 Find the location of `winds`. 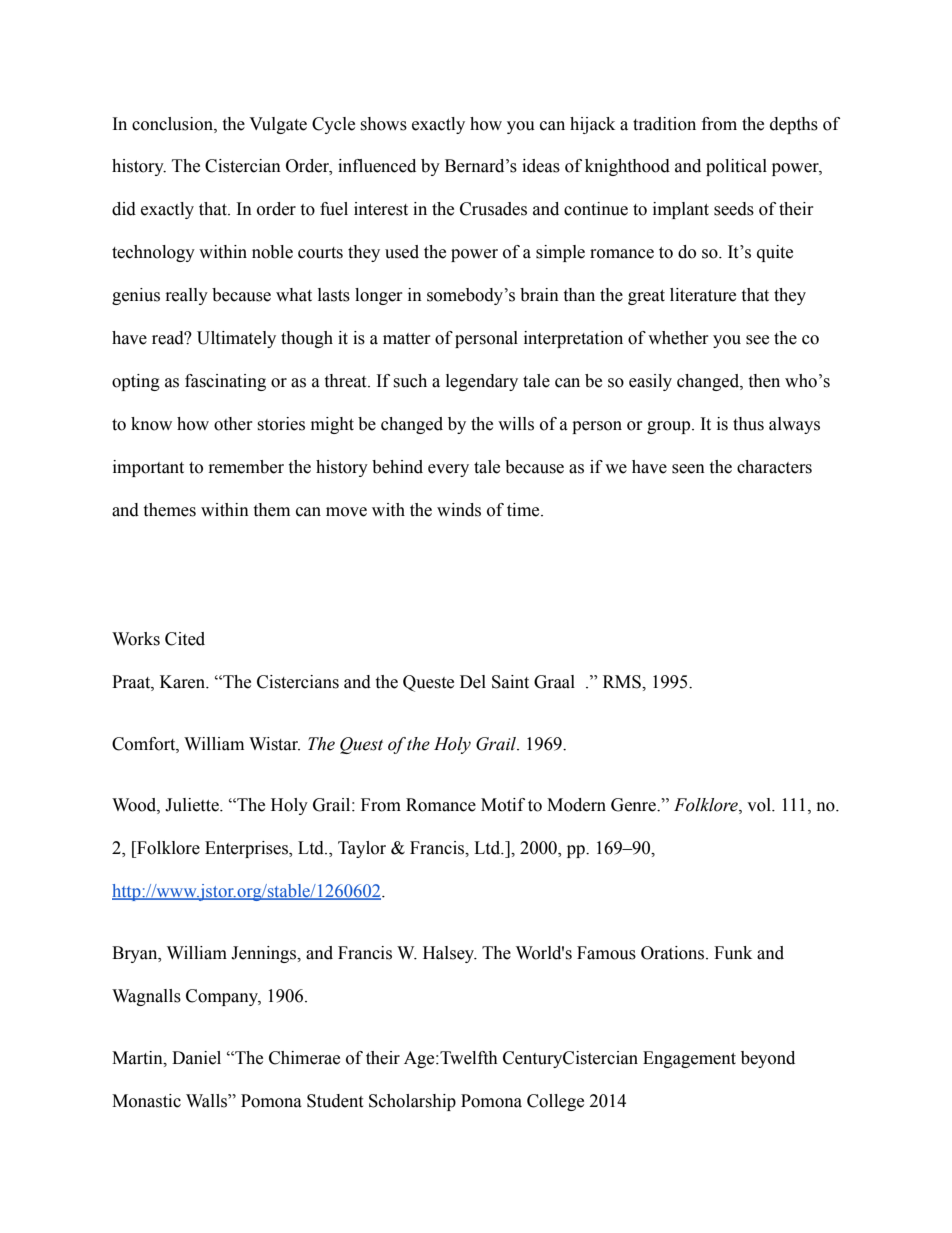

winds is located at coordinates (459, 510).
